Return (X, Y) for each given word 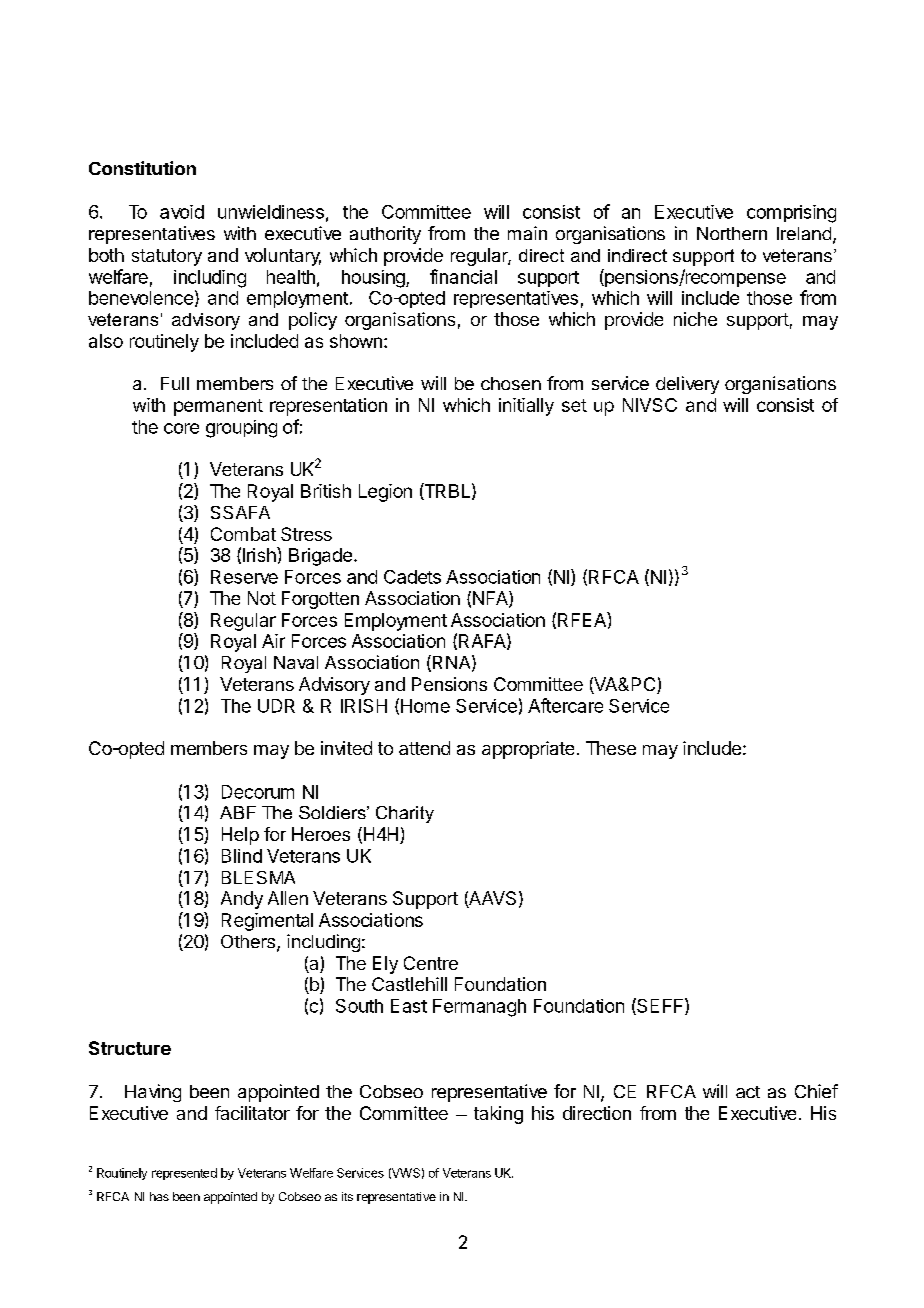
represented (184, 1174)
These (611, 748)
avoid (182, 212)
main (527, 233)
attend (424, 748)
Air (273, 641)
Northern (732, 233)
